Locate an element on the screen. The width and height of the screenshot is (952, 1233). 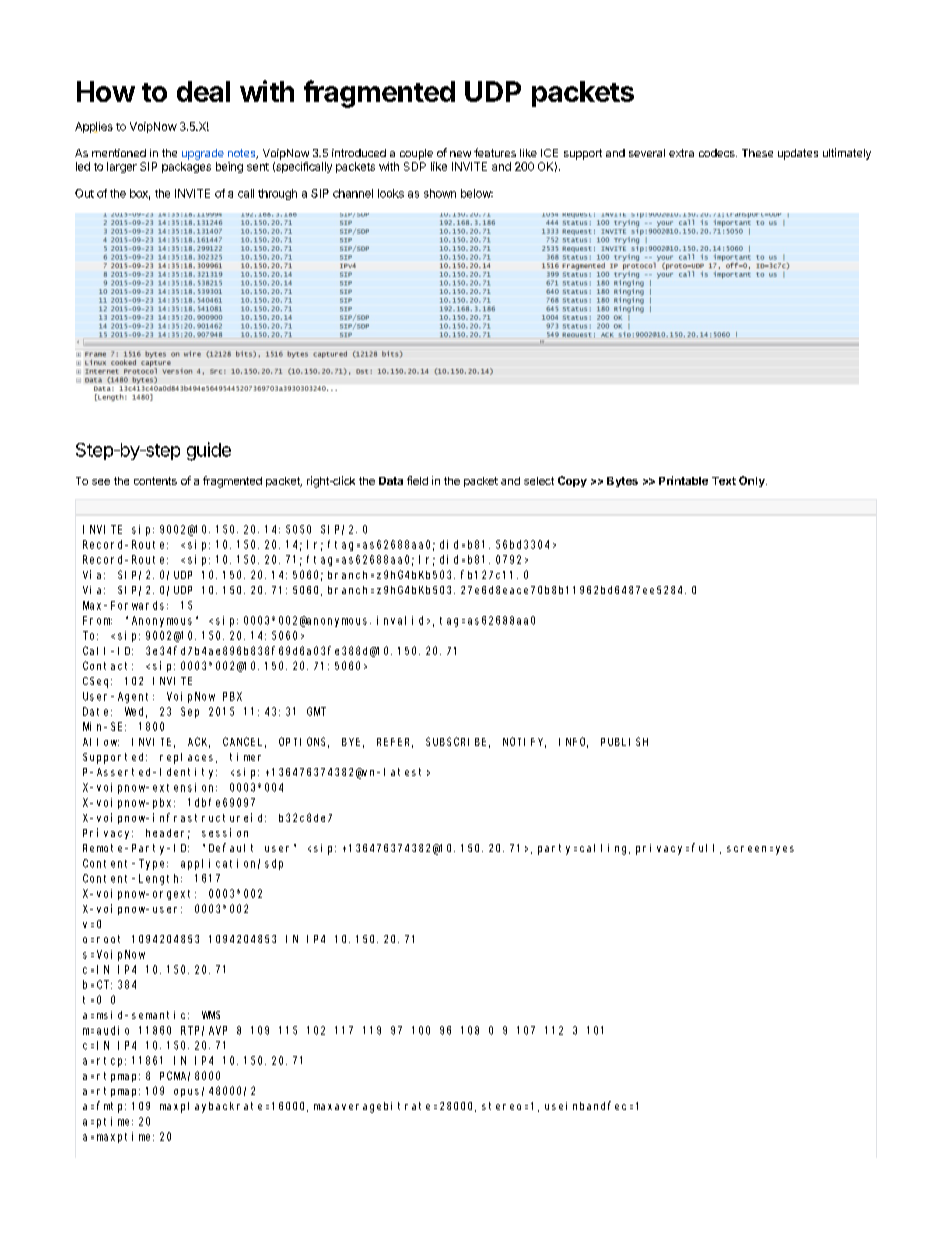
shown is located at coordinates (440, 193).
